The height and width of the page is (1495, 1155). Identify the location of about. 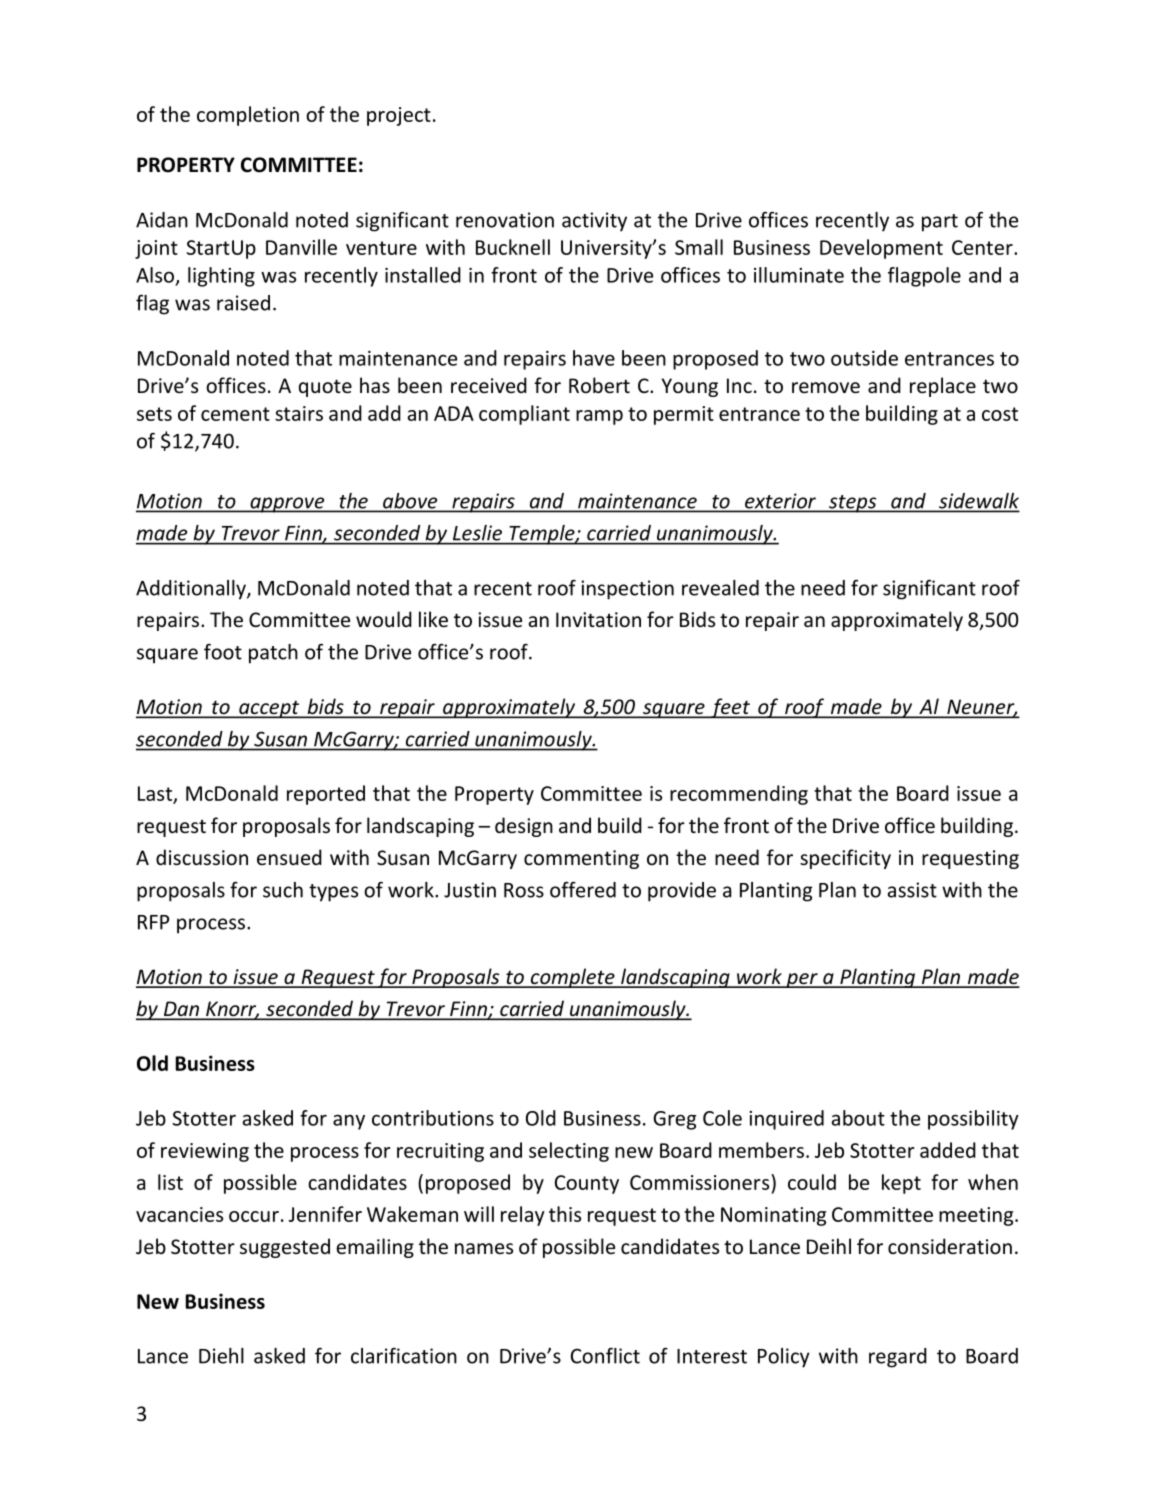
(858, 1118).
